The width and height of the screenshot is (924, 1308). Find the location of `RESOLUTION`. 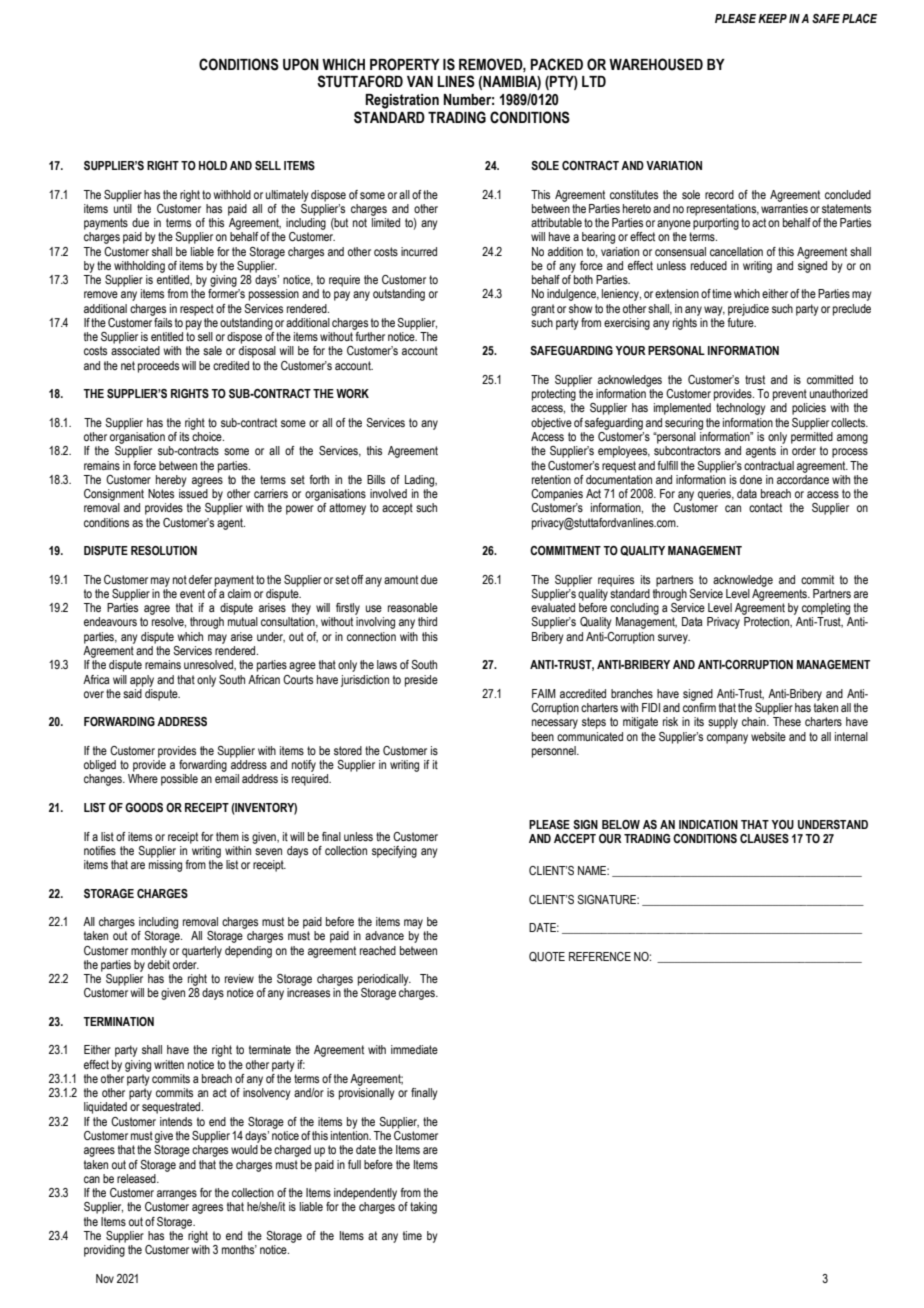

RESOLUTION is located at coordinates (164, 550).
